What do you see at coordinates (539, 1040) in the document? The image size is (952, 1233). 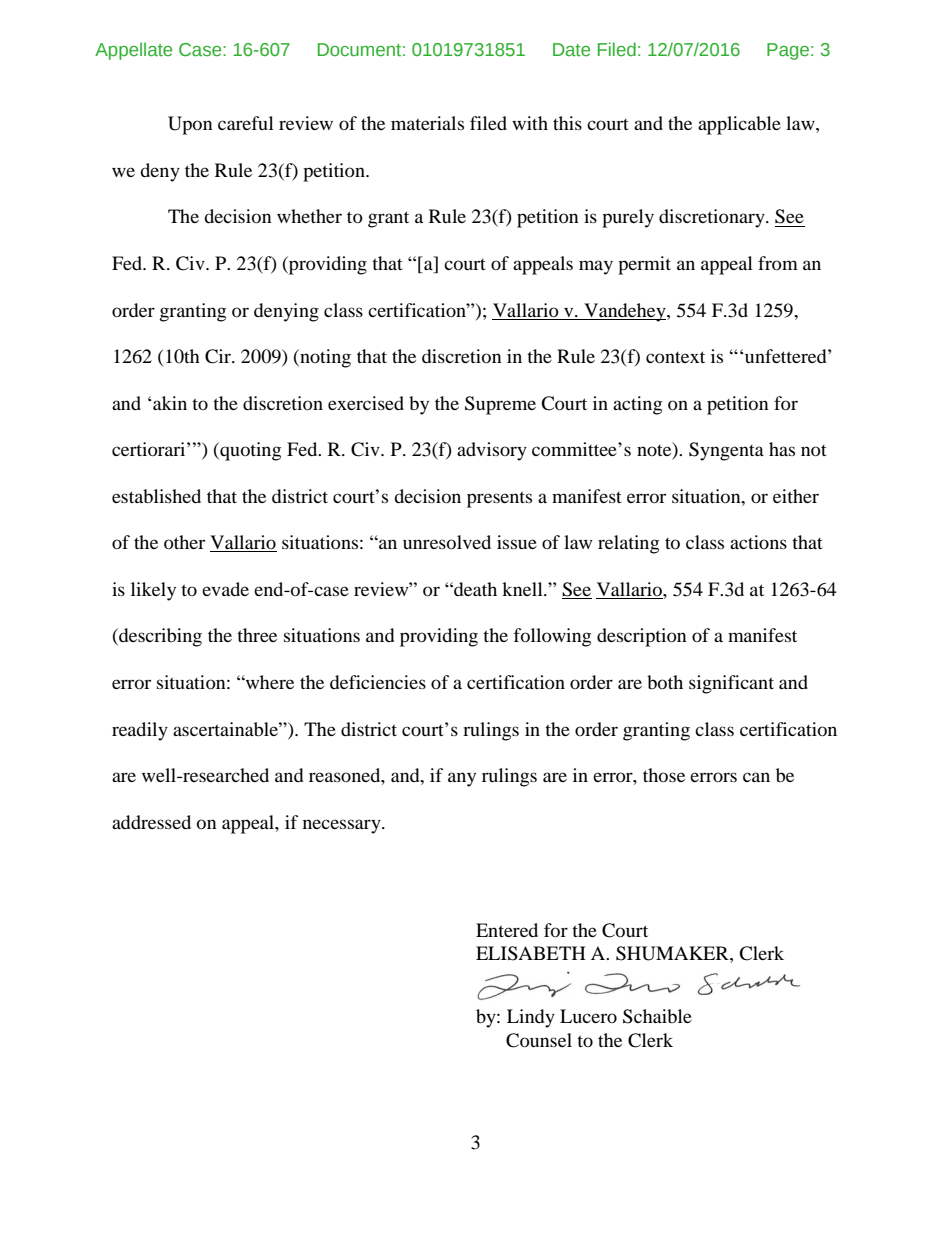 I see `Counsel` at bounding box center [539, 1040].
